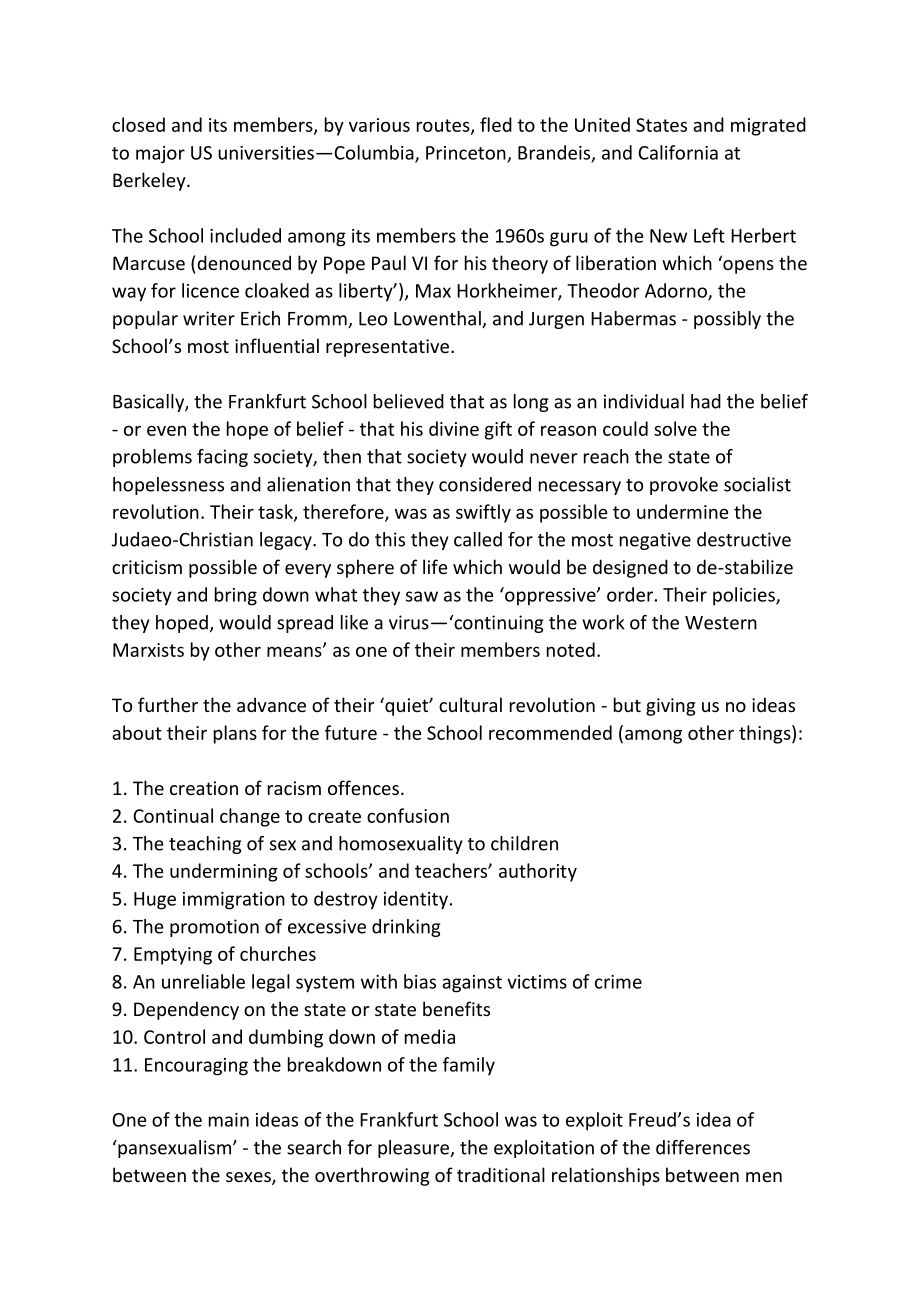 The image size is (924, 1308). I want to click on facing, so click(222, 458).
